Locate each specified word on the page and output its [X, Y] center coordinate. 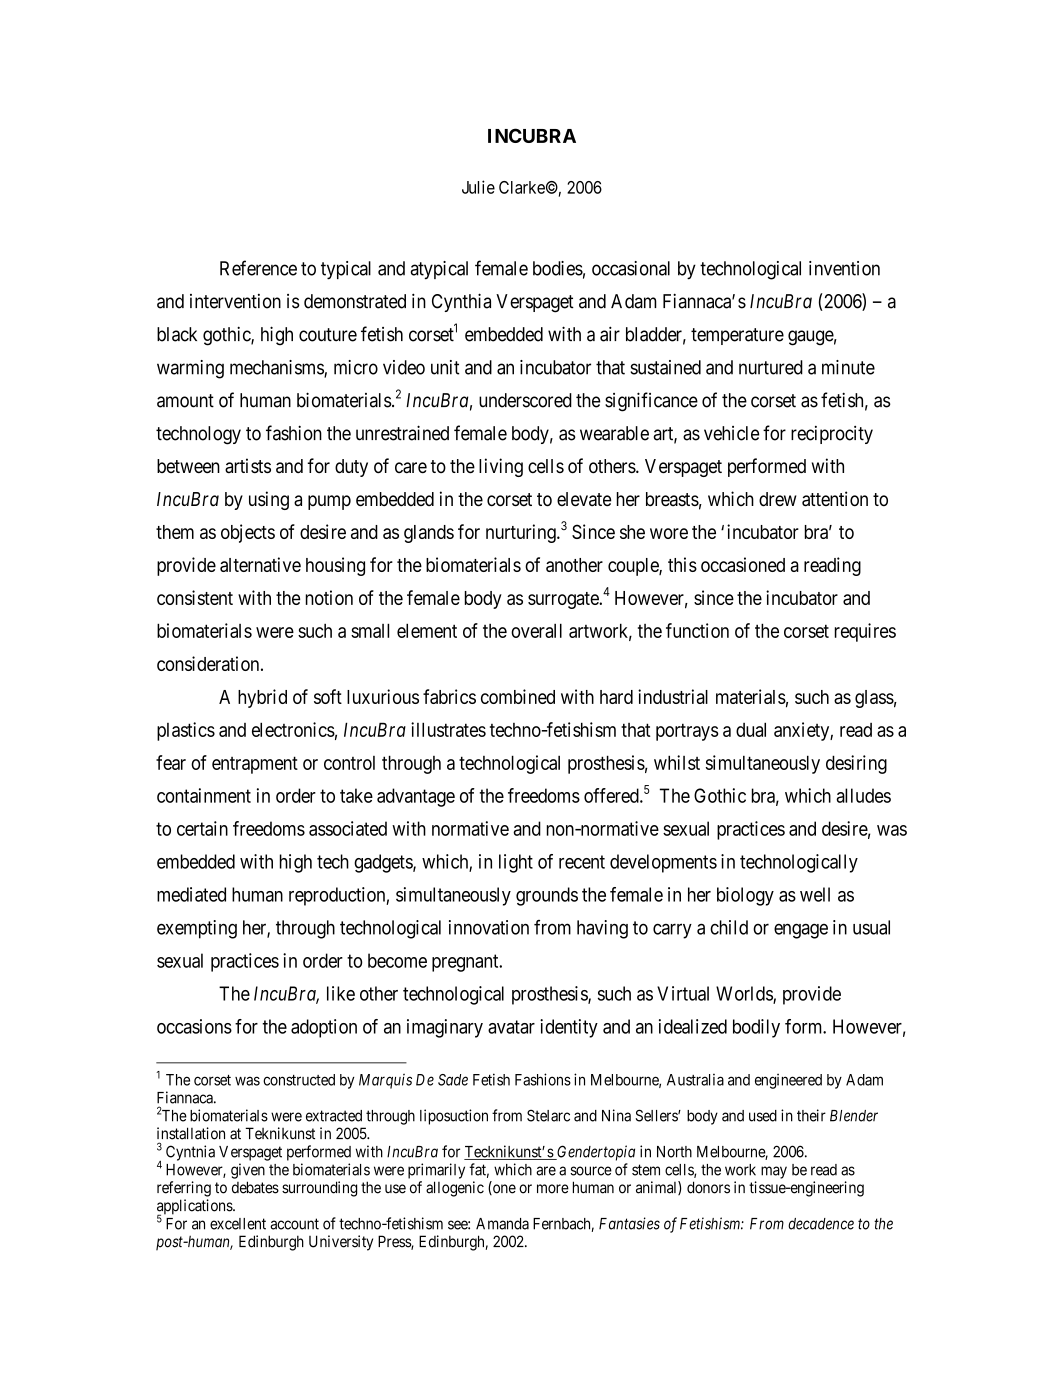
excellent [238, 1224]
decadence [821, 1224]
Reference [258, 268]
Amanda [502, 1224]
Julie [478, 187]
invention [844, 268]
